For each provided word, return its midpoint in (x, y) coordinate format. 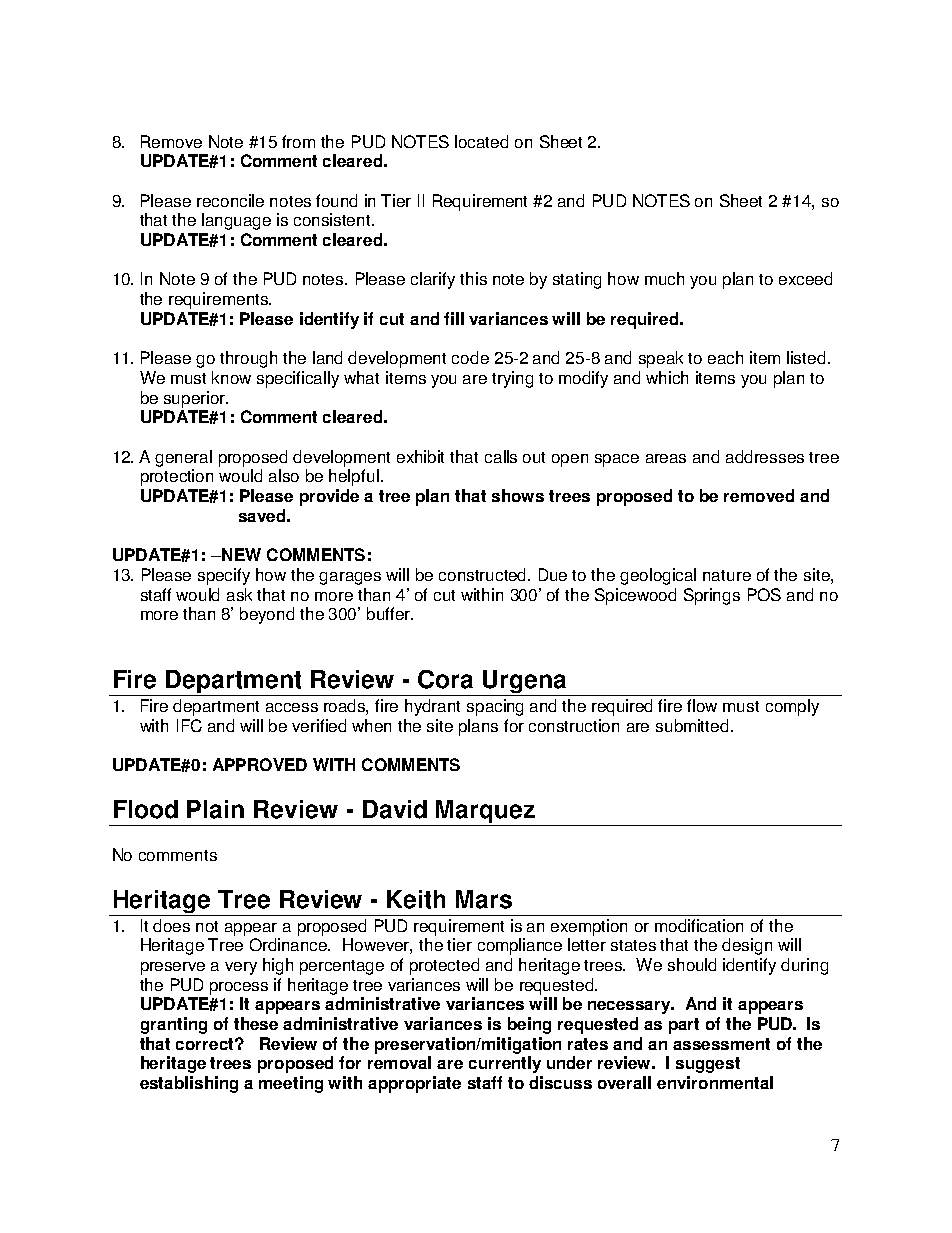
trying (512, 379)
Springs (712, 596)
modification (699, 925)
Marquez (486, 813)
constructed (484, 574)
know (231, 377)
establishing (189, 1084)
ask (239, 594)
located (481, 141)
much (664, 278)
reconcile (230, 200)
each (725, 357)
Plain (215, 809)
